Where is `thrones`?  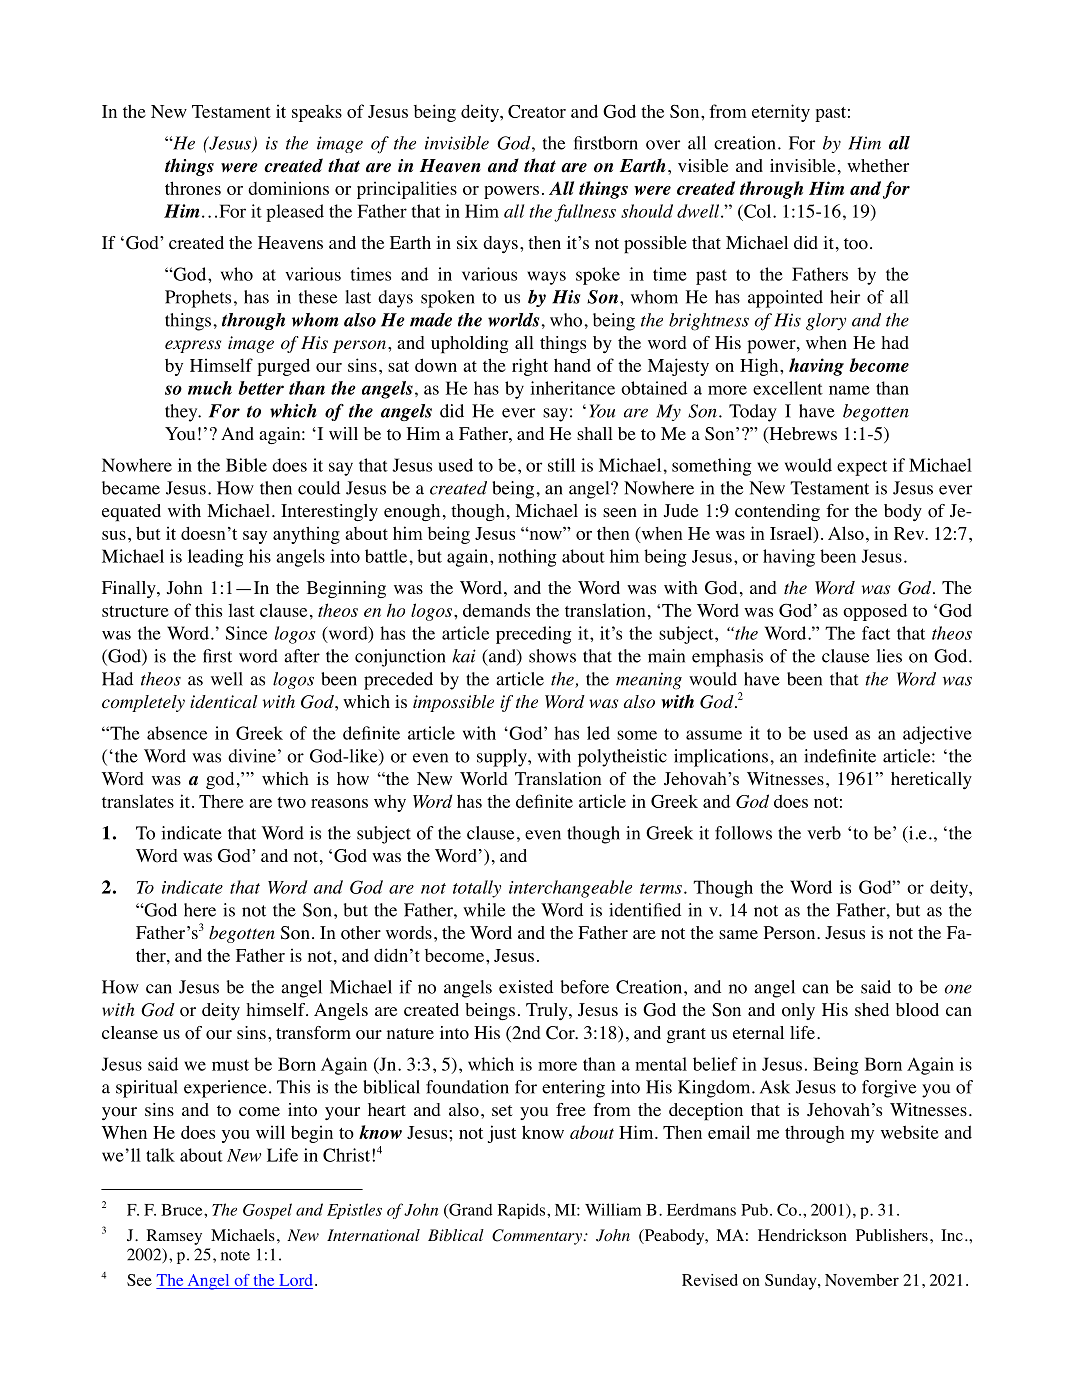
thrones is located at coordinates (193, 188).
